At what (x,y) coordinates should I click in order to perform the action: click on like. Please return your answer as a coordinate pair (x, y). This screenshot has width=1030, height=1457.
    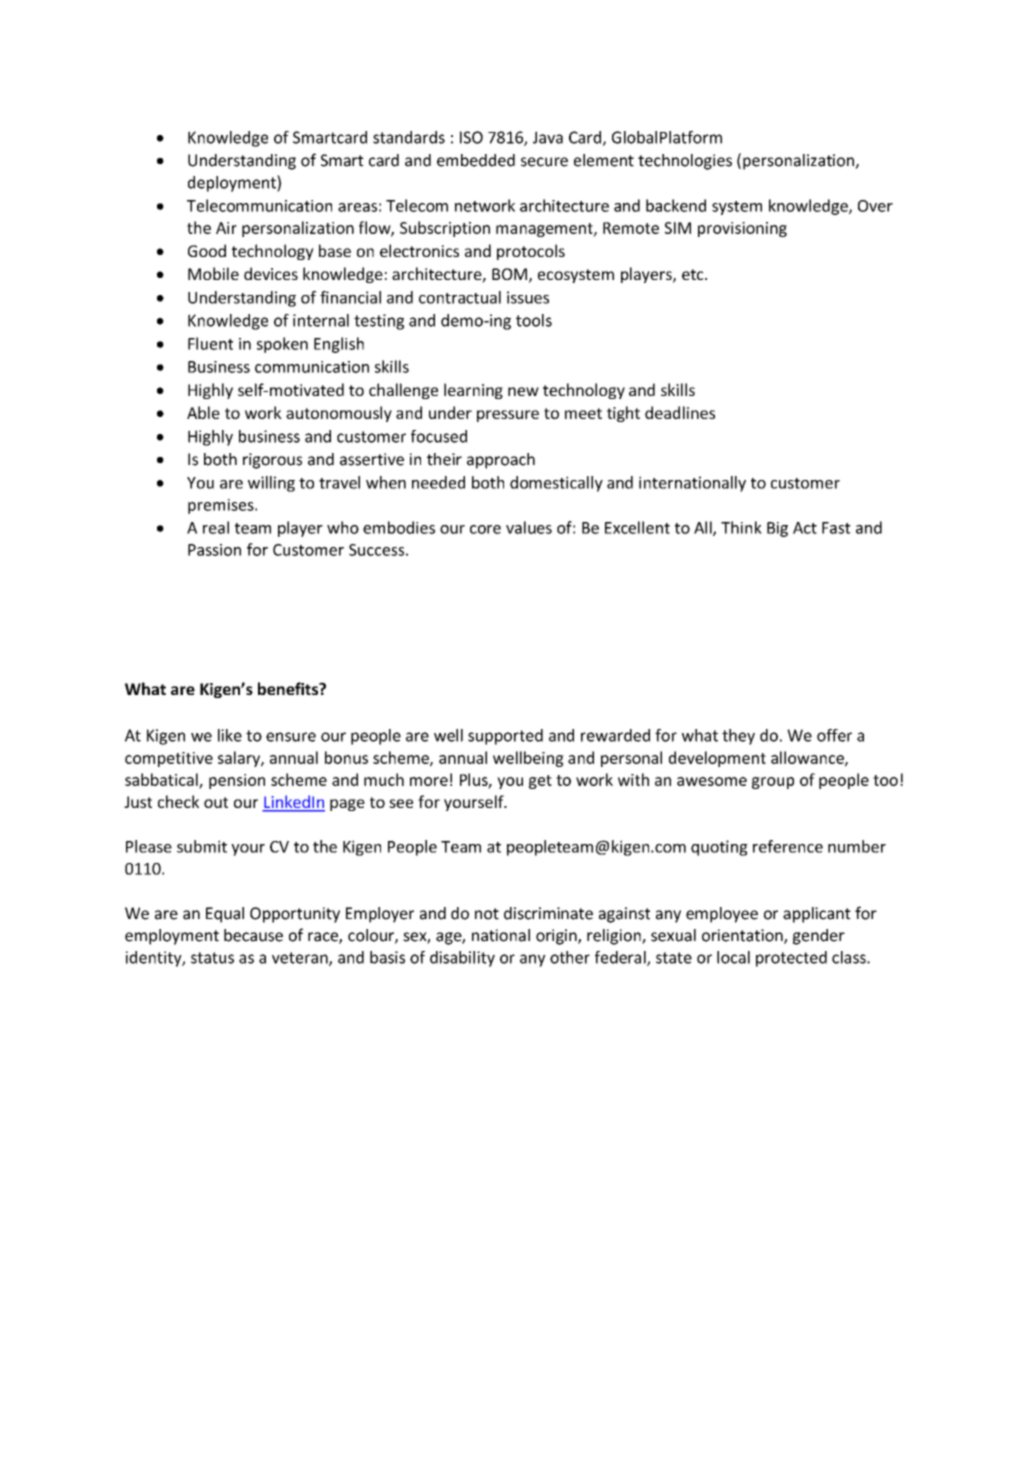
    Looking at the image, I should click on (230, 735).
